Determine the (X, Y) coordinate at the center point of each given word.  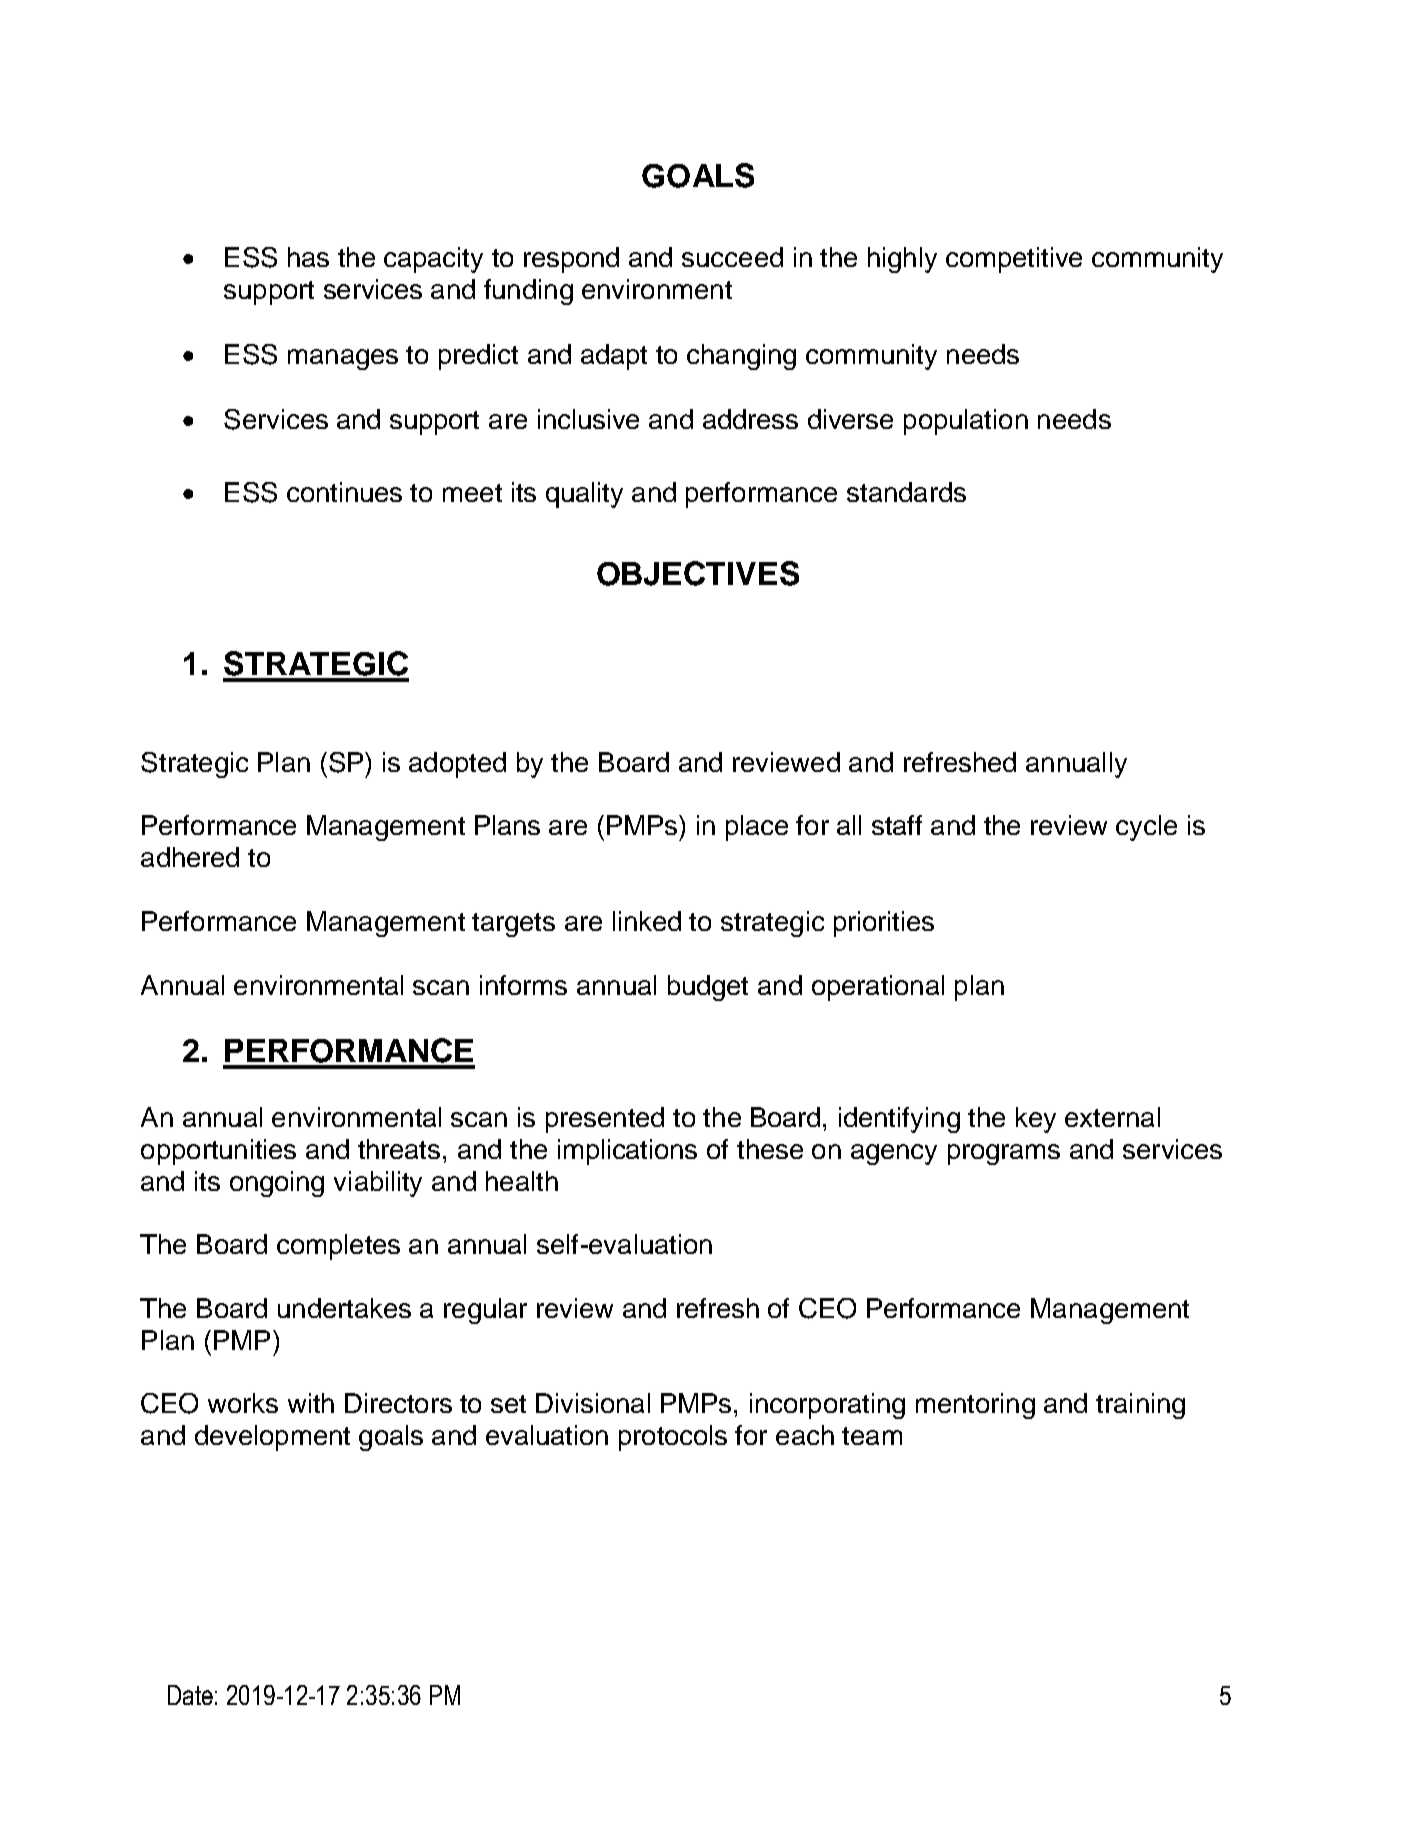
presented (605, 1120)
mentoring (975, 1406)
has (308, 257)
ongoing (277, 1184)
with (311, 1403)
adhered (190, 857)
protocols (673, 1438)
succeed (732, 257)
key (1036, 1120)
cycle (1146, 828)
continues (344, 492)
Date (190, 1695)
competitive (1014, 260)
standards (906, 492)
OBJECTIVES (698, 573)
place (757, 828)
